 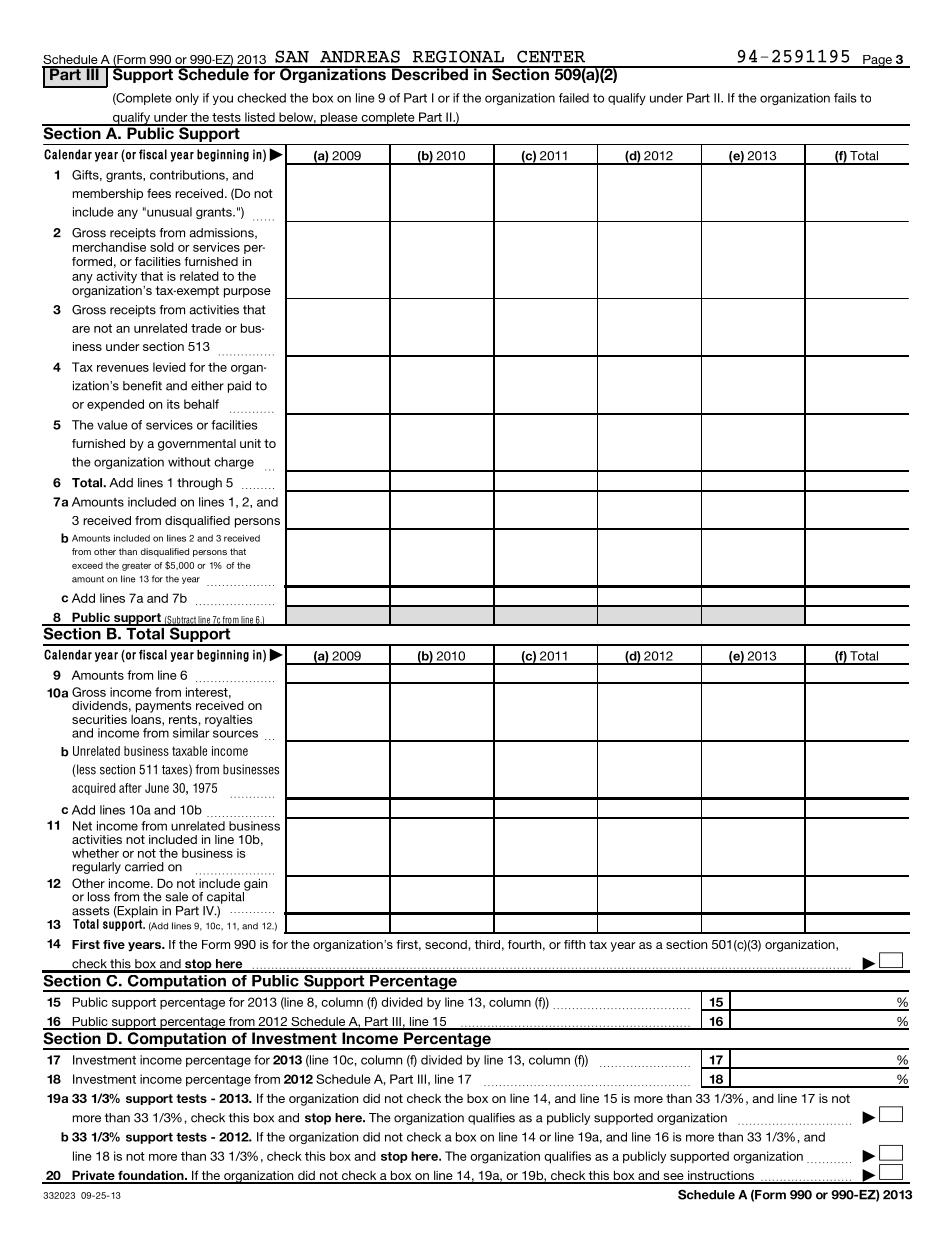 I want to click on only, so click(x=187, y=99).
